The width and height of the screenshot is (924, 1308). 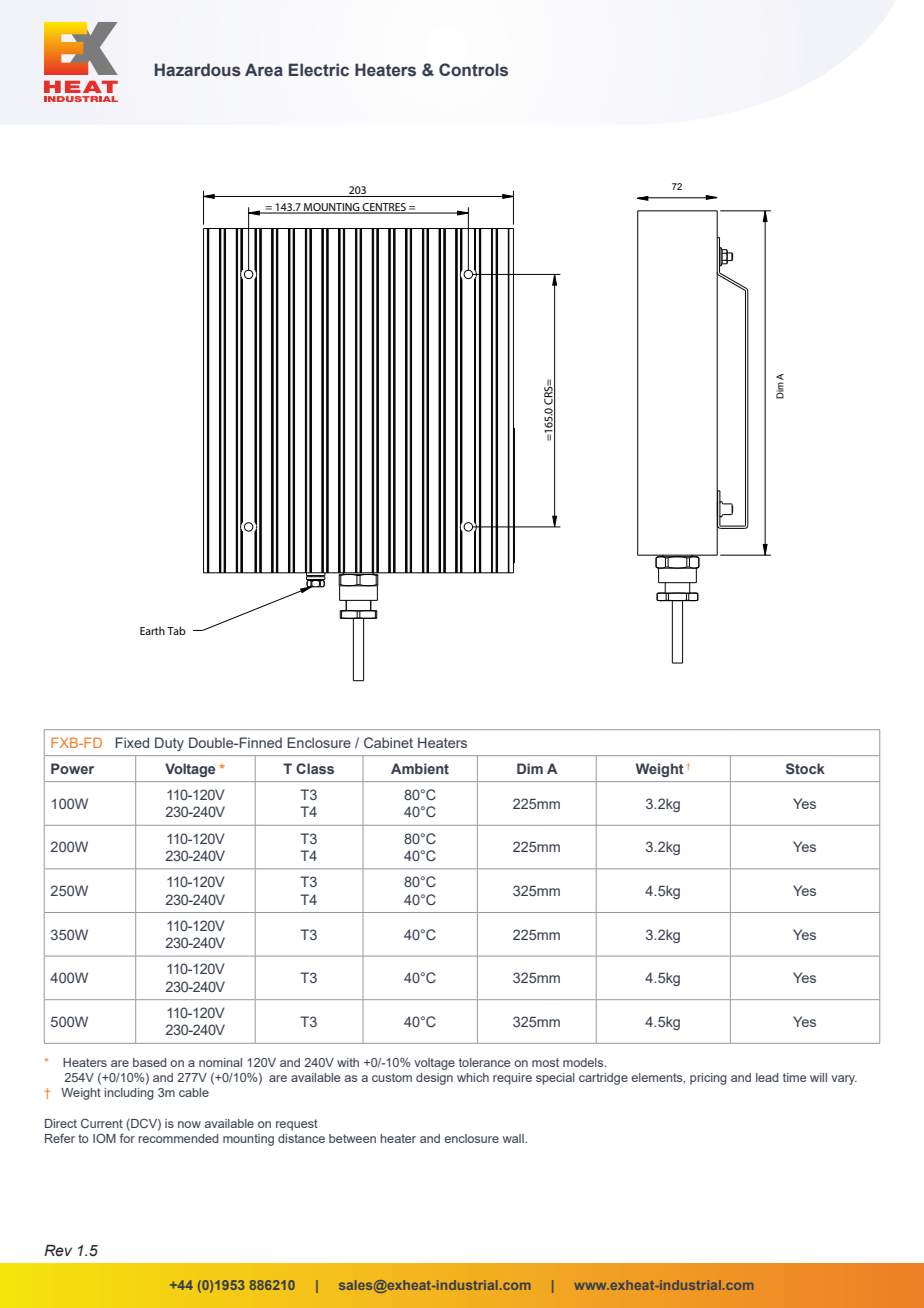 I want to click on lead, so click(x=767, y=1077).
